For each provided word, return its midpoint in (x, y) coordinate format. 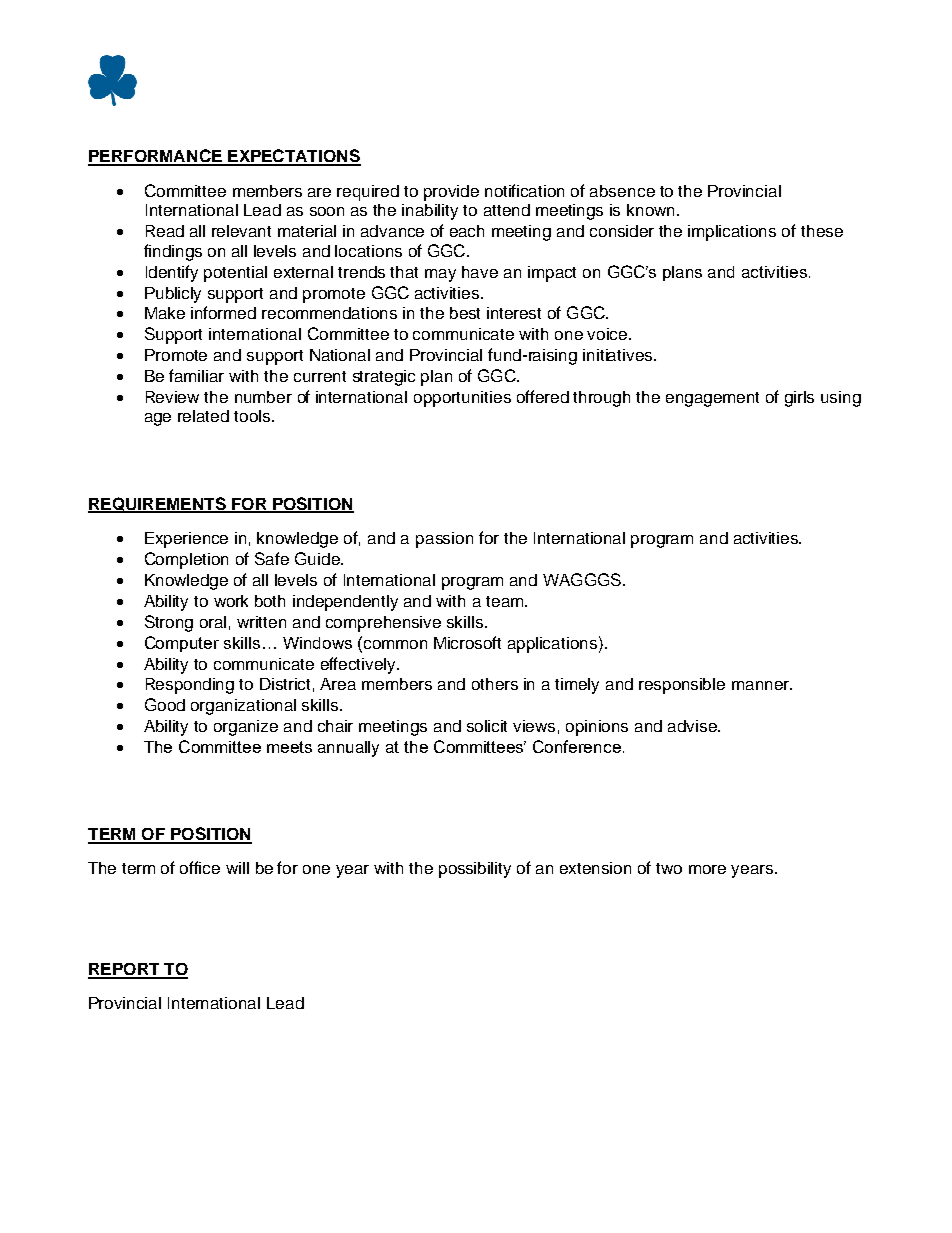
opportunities (462, 399)
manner (762, 685)
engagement (712, 399)
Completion (186, 560)
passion (444, 540)
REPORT (125, 970)
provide (451, 193)
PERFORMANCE (156, 157)
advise (694, 726)
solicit (487, 726)
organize (246, 728)
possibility (475, 870)
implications (732, 233)
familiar (196, 375)
